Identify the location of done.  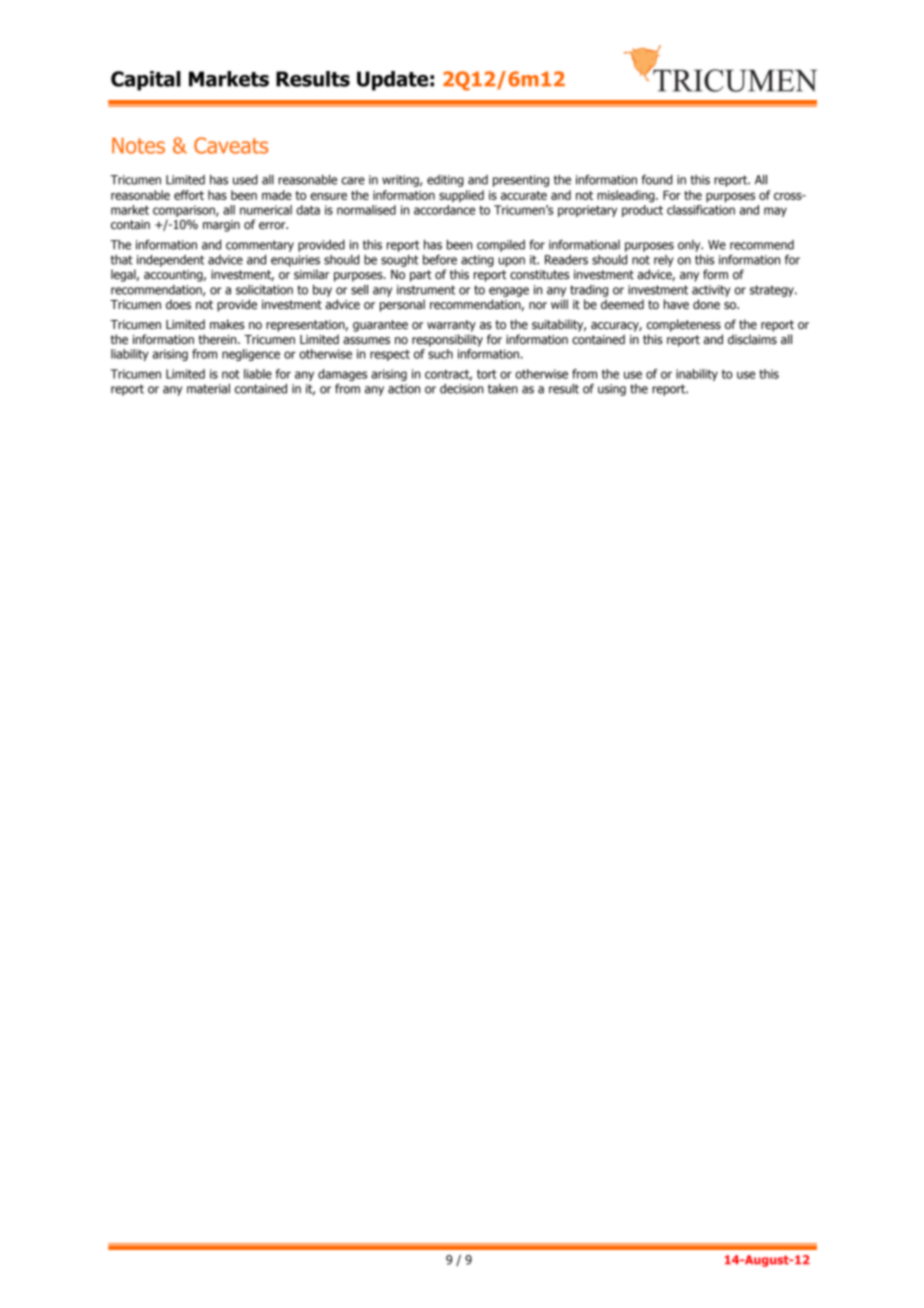
(706, 304).
